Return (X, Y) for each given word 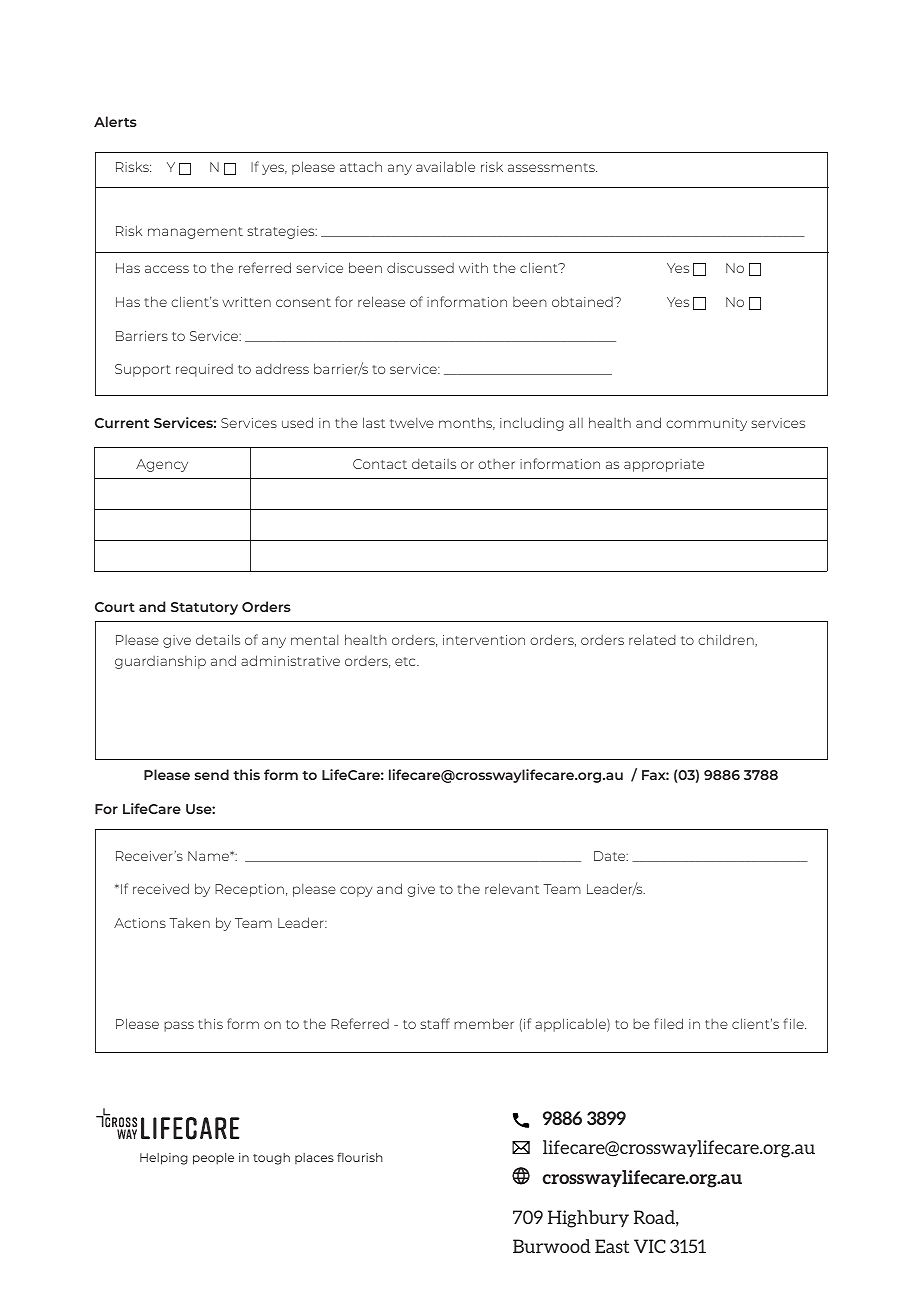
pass (179, 1026)
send (212, 774)
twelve (412, 423)
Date (611, 856)
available (445, 166)
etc (406, 661)
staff (435, 1023)
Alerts (115, 121)
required (204, 370)
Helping (164, 1159)
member (484, 1023)
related (652, 639)
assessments (552, 167)
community (706, 424)
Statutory (204, 608)
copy (356, 891)
